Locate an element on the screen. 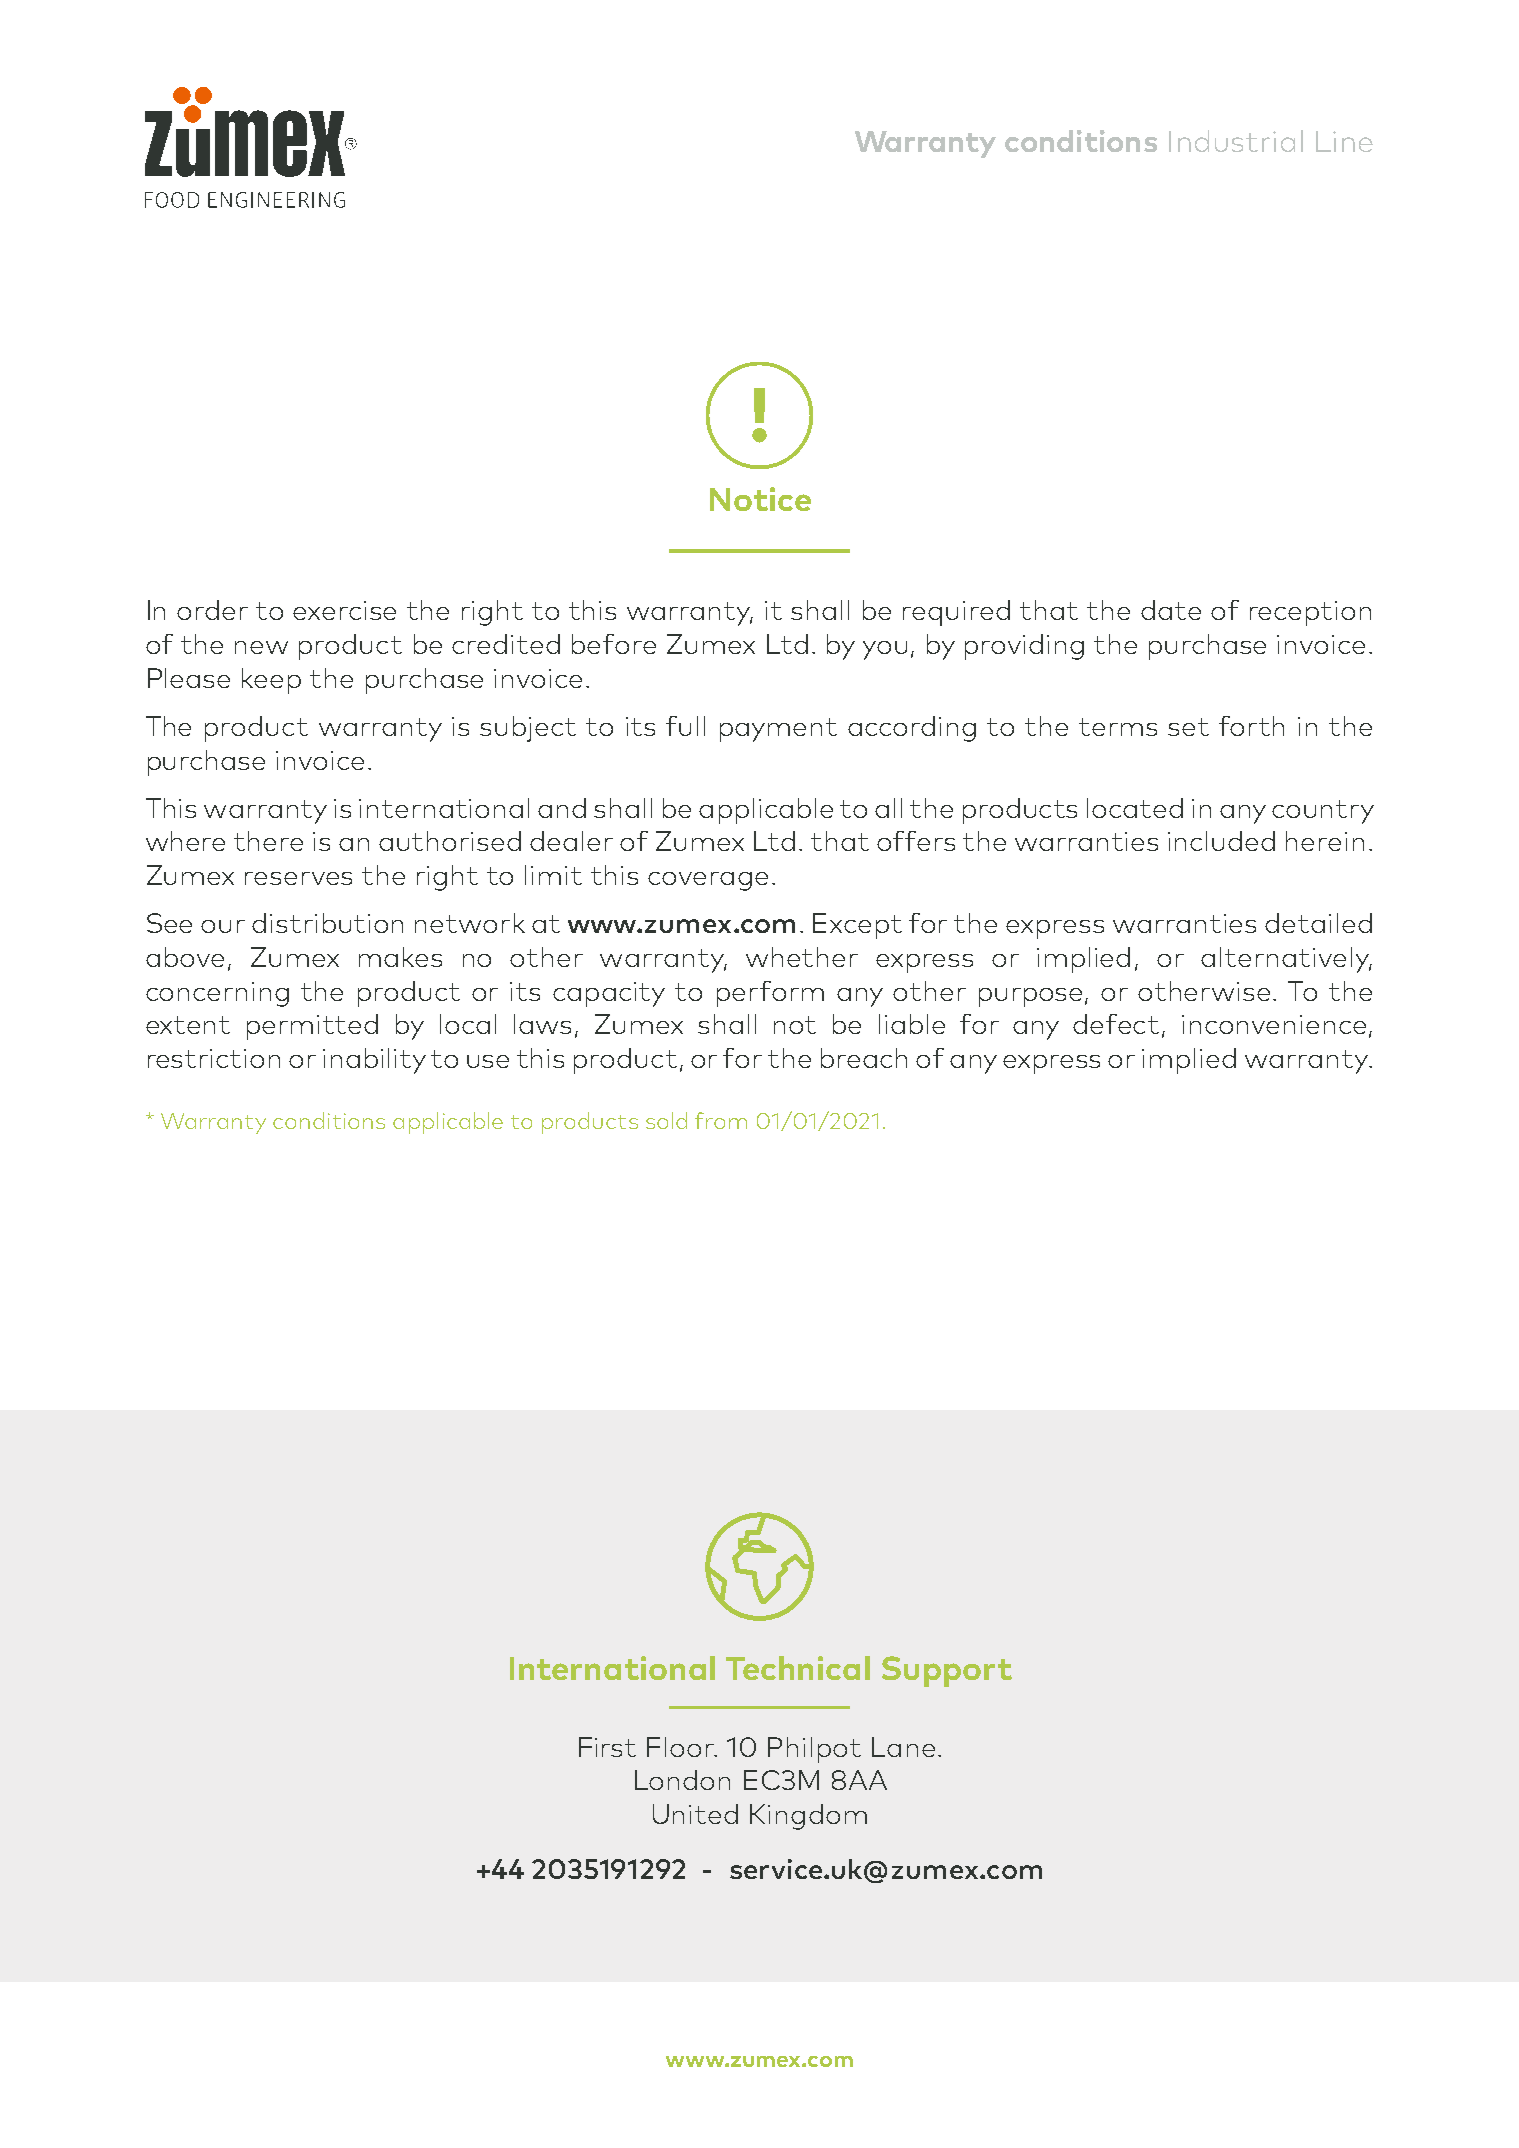  exercise is located at coordinates (344, 610).
